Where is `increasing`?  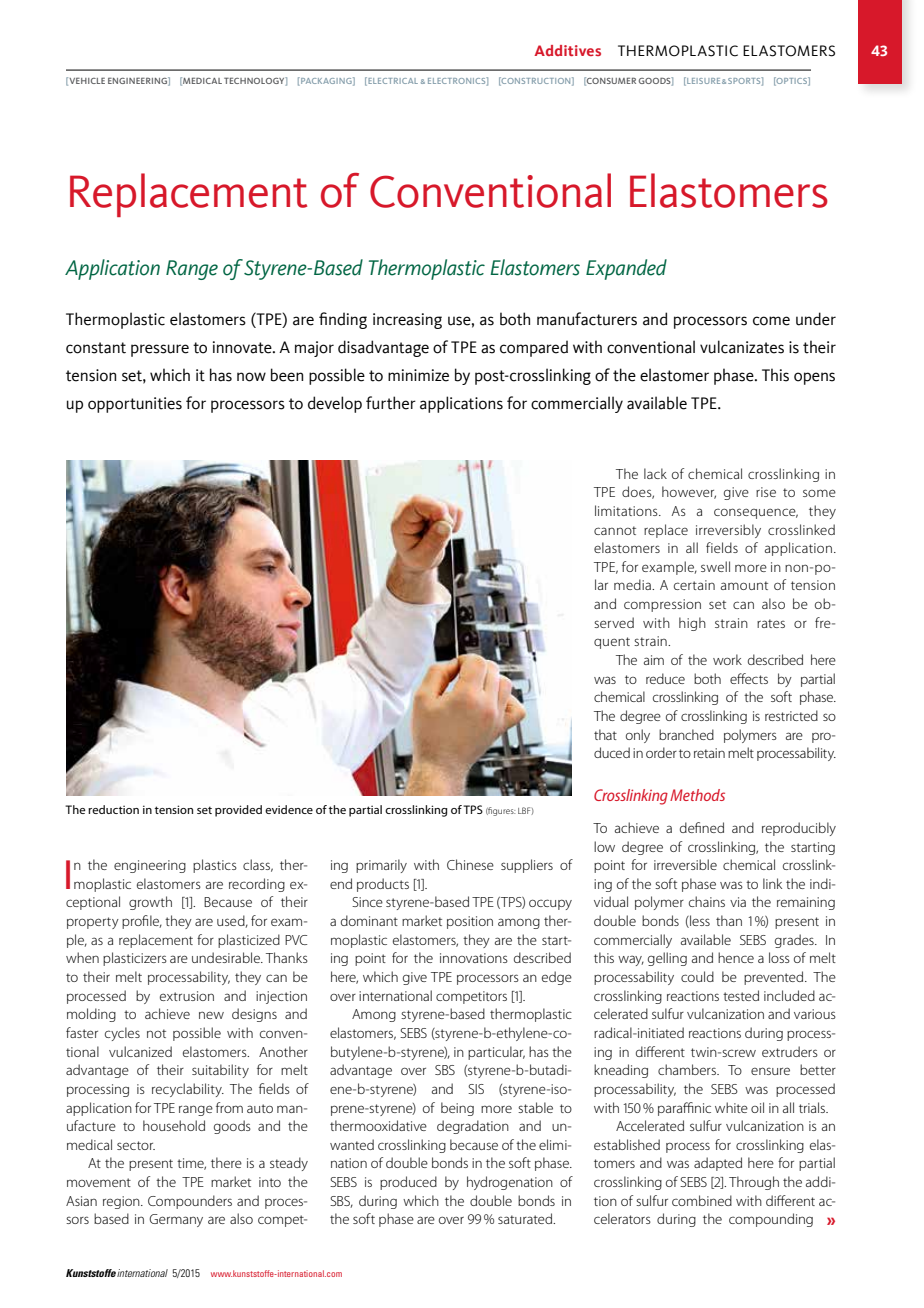 increasing is located at coordinates (407, 321).
